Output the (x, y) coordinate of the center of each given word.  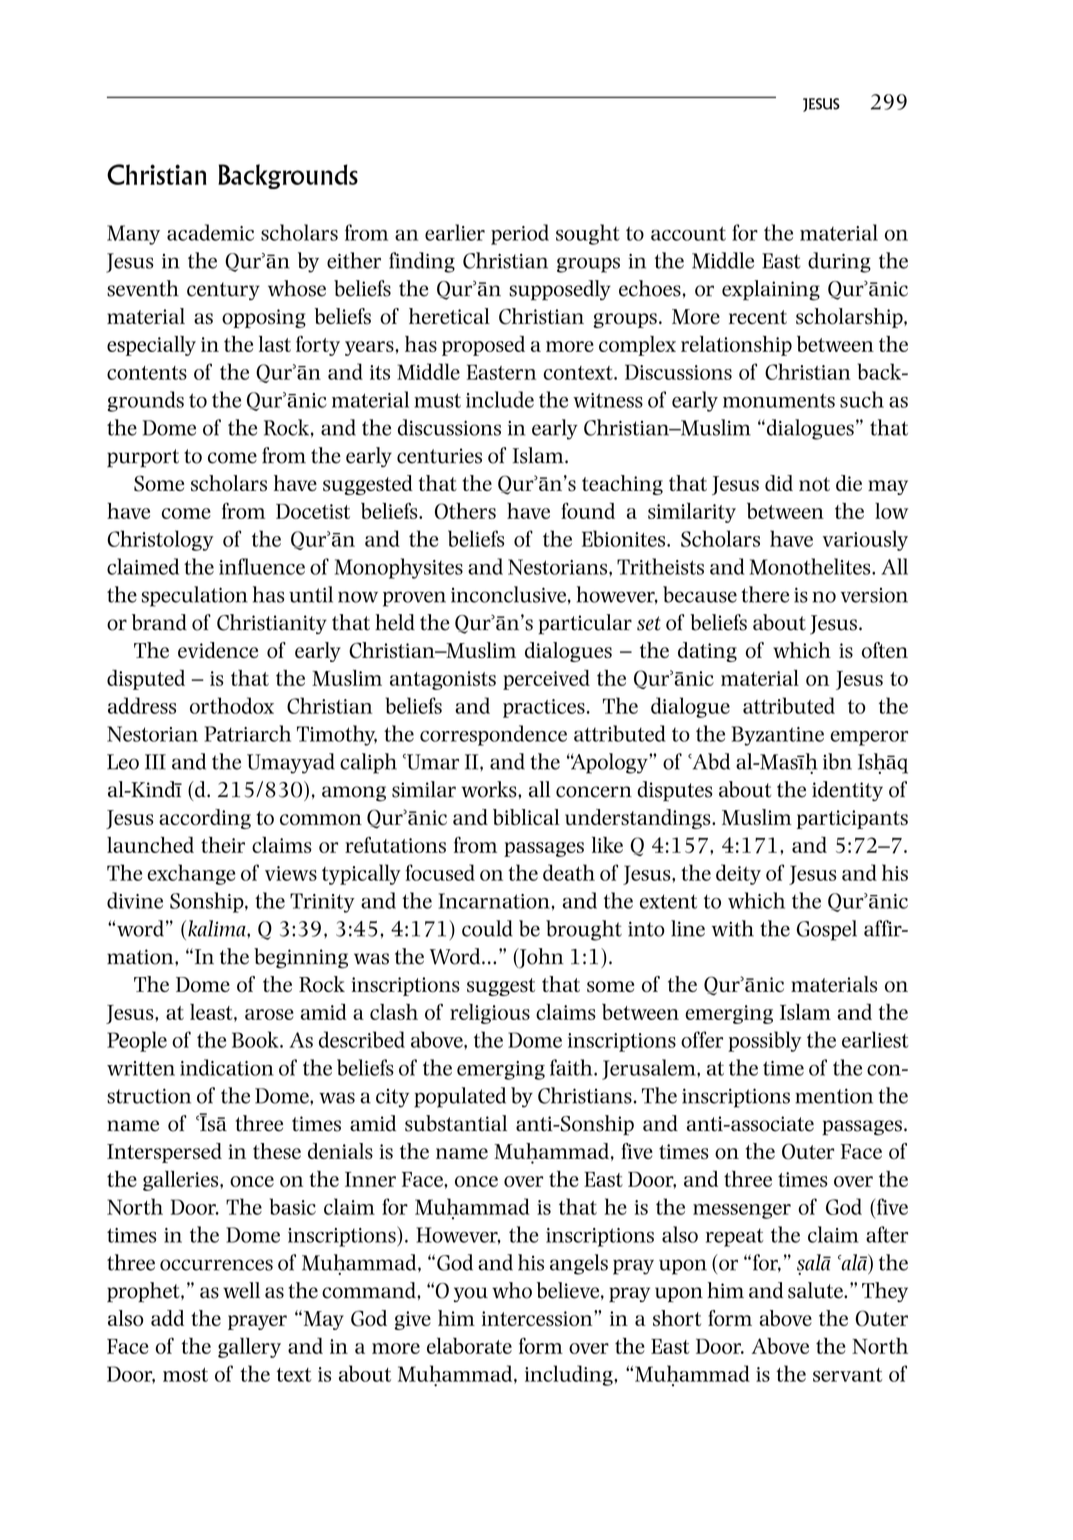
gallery (249, 1347)
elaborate (469, 1345)
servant (847, 1375)
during (839, 262)
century (223, 291)
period (520, 234)
